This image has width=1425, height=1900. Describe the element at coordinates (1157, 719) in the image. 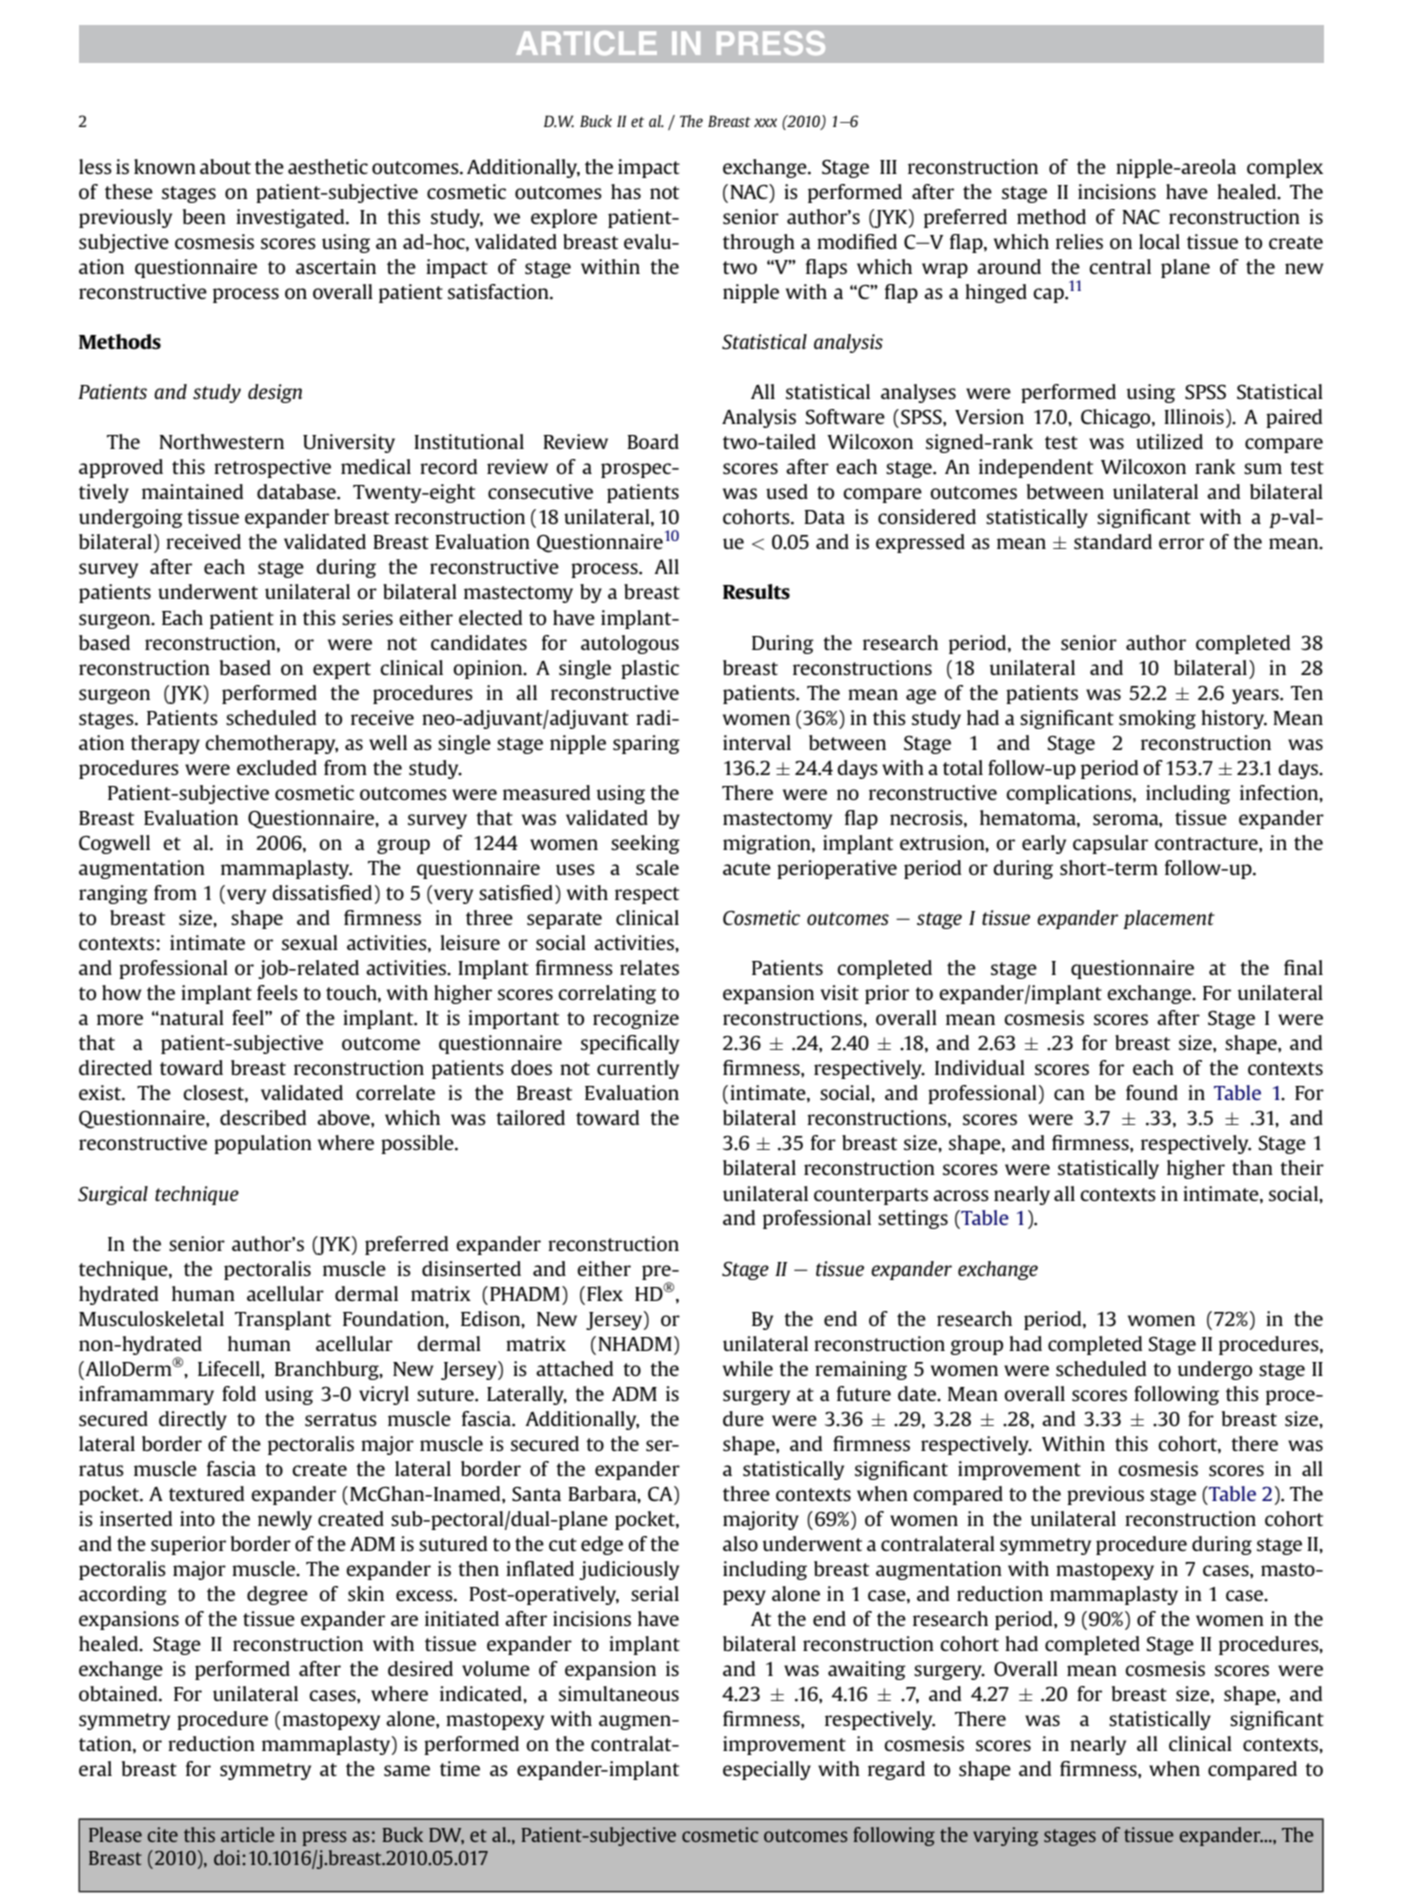

I see `smoking` at that location.
